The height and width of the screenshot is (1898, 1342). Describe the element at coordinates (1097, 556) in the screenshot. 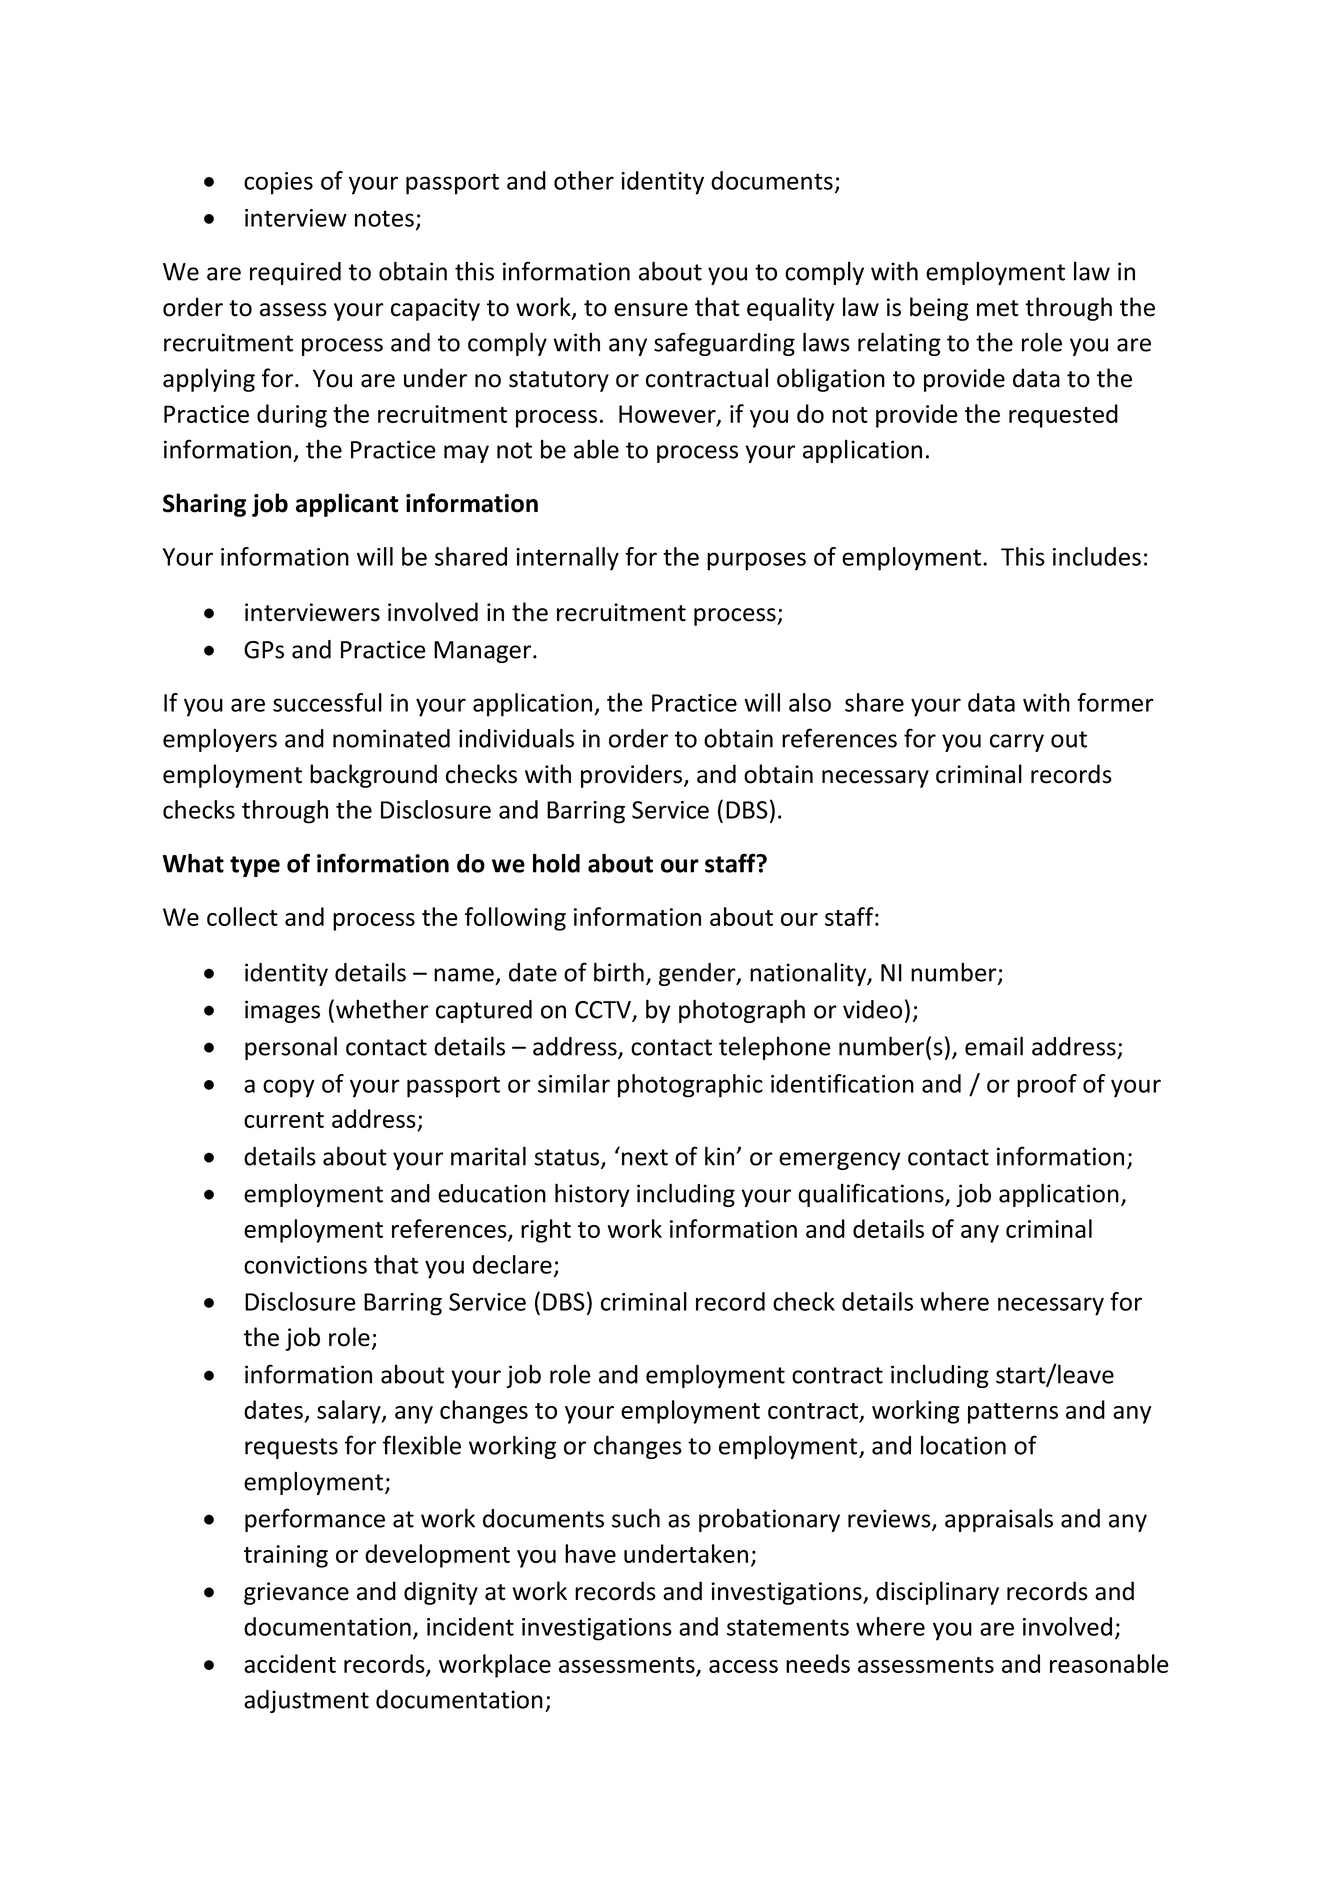

I see `includes` at that location.
